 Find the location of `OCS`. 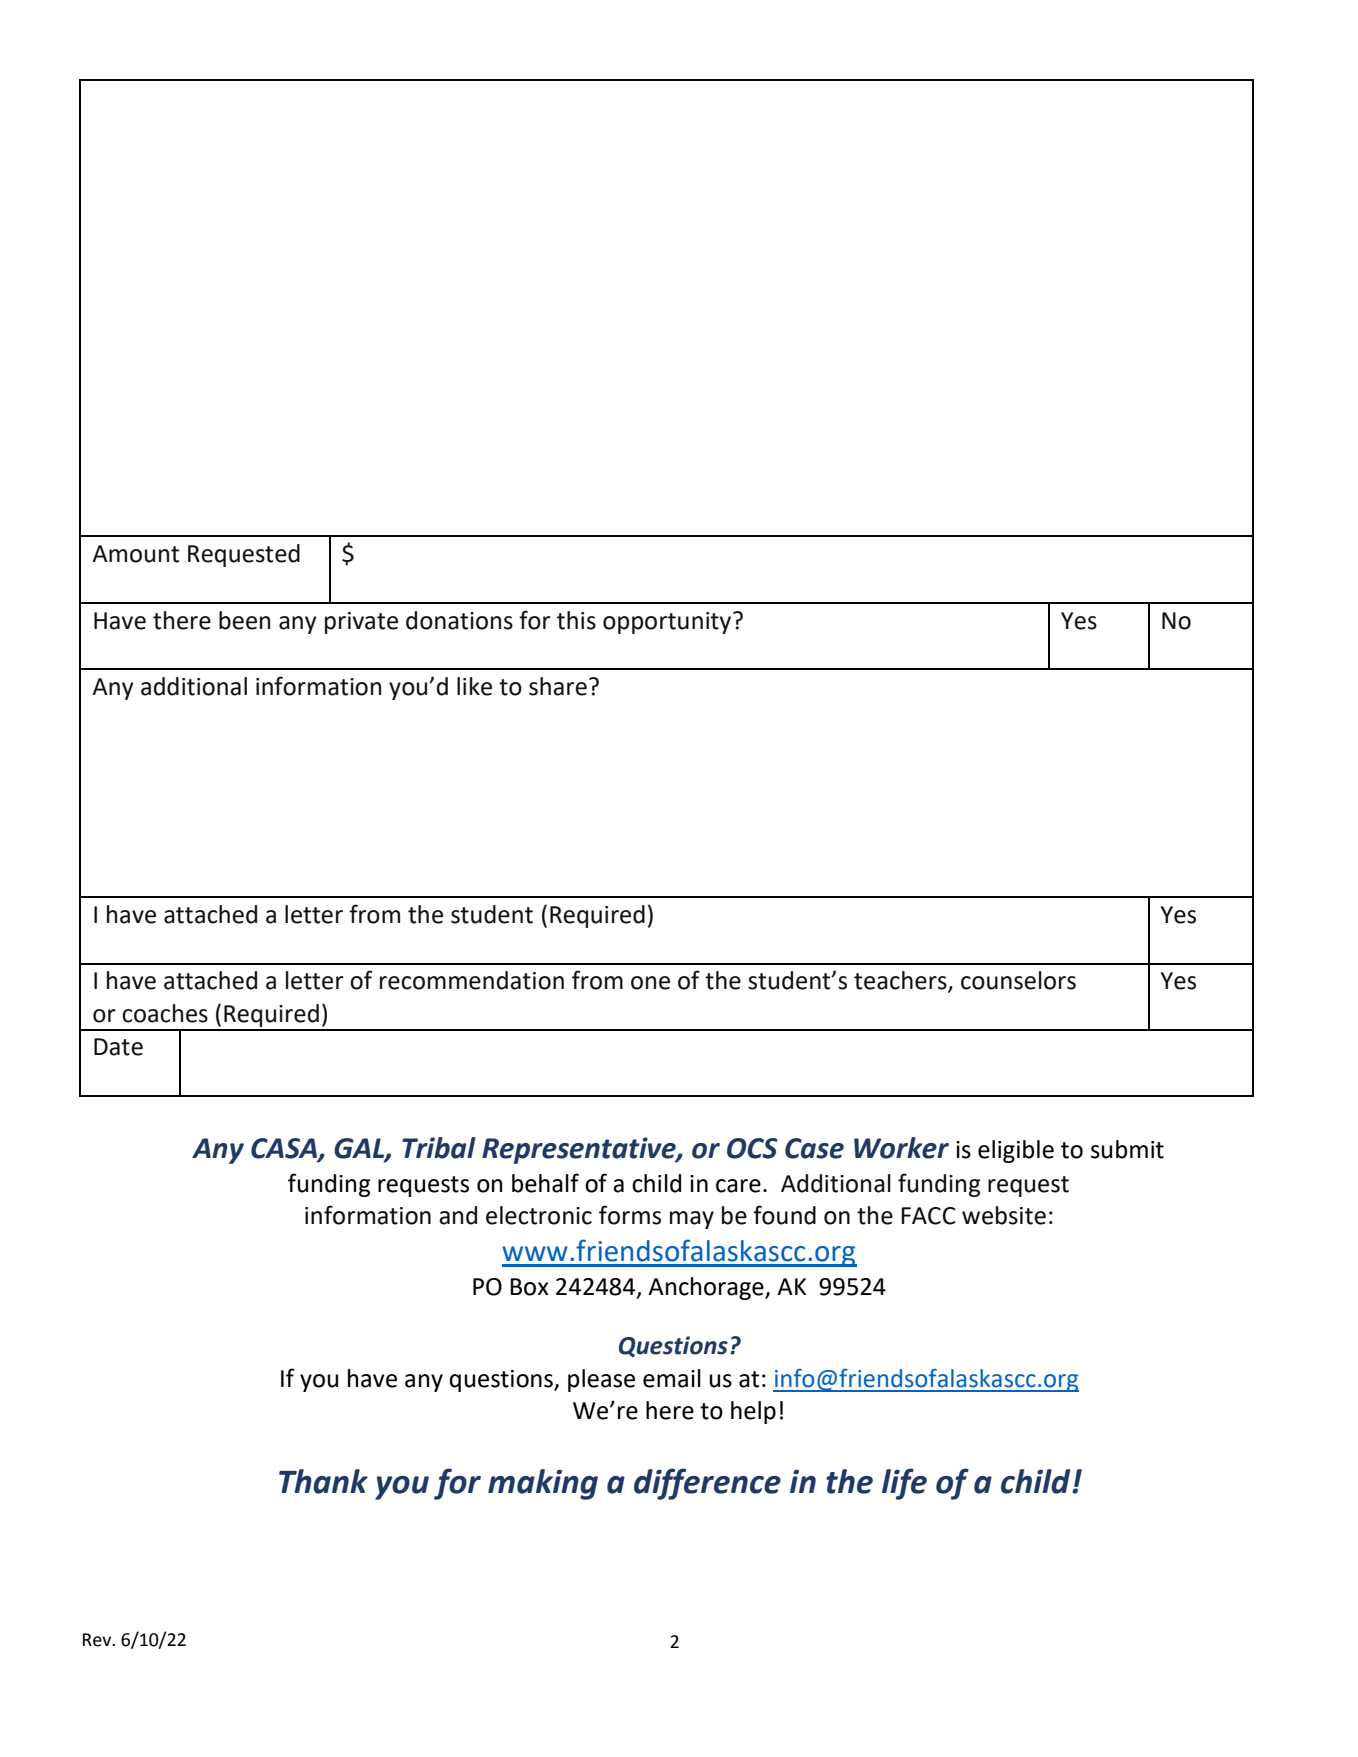

OCS is located at coordinates (752, 1148).
